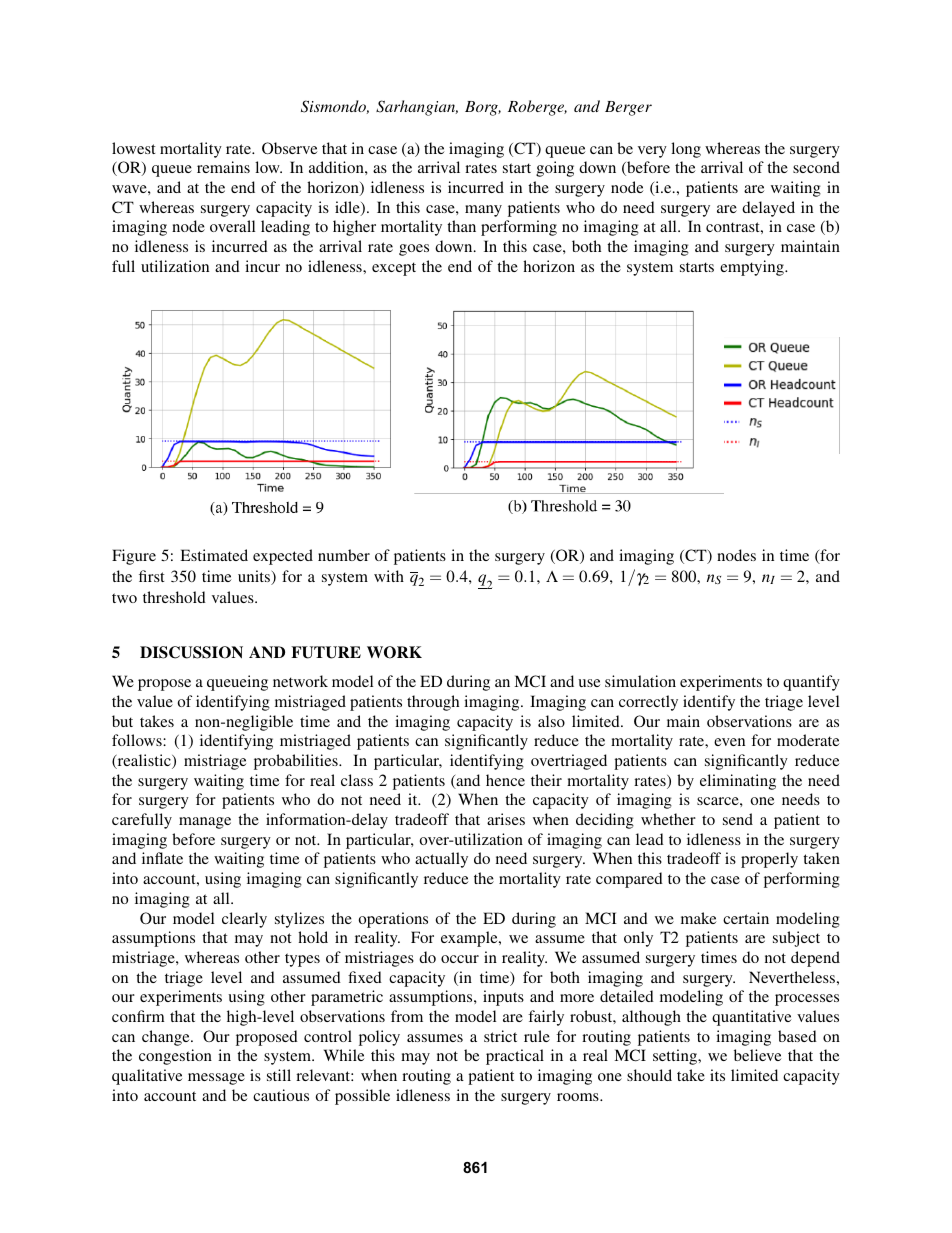 The height and width of the image is (1233, 952). What do you see at coordinates (515, 1057) in the image?
I see `practical` at bounding box center [515, 1057].
